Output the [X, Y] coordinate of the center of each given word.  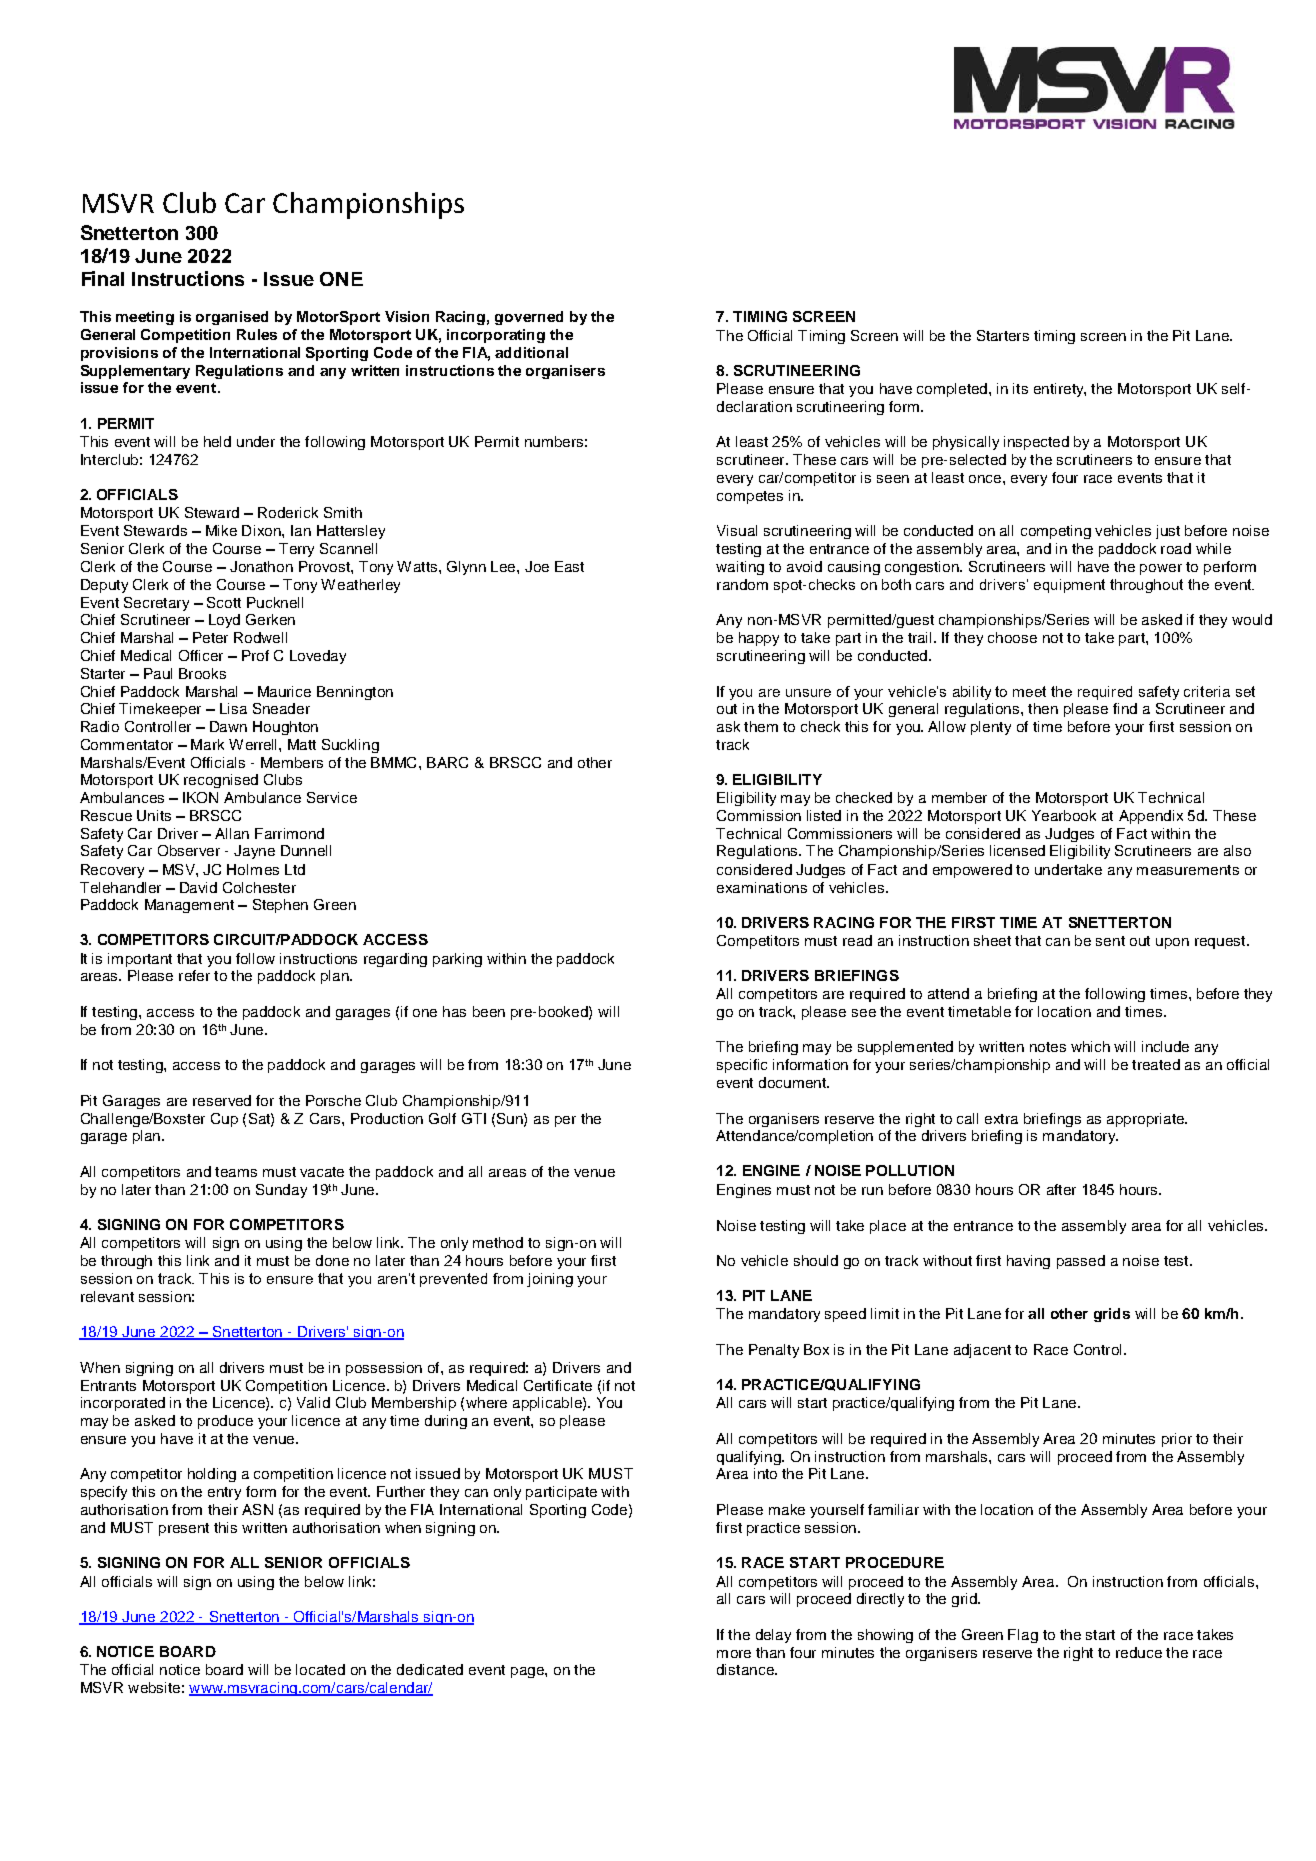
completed [952, 390]
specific [742, 1066]
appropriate [1146, 1120]
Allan [232, 833]
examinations [762, 887]
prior [1177, 1440]
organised [232, 318]
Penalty [774, 1351]
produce [225, 1422]
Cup [224, 1120]
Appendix [1151, 817]
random [742, 584]
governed [529, 318]
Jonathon [261, 566]
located [320, 1669]
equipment [1069, 586]
